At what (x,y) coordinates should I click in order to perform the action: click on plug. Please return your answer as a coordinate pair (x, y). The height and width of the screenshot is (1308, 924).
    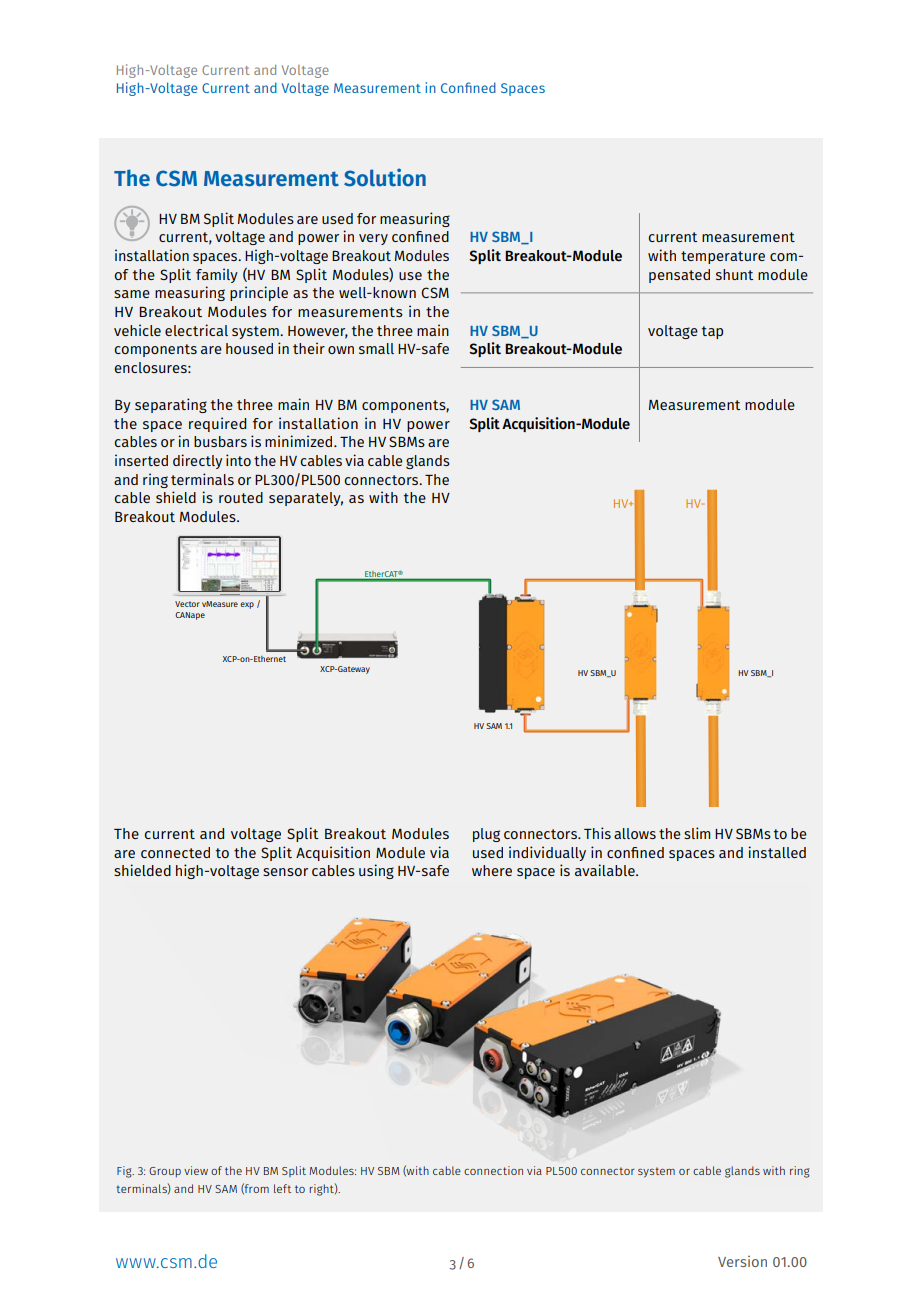
    Looking at the image, I should click on (486, 835).
